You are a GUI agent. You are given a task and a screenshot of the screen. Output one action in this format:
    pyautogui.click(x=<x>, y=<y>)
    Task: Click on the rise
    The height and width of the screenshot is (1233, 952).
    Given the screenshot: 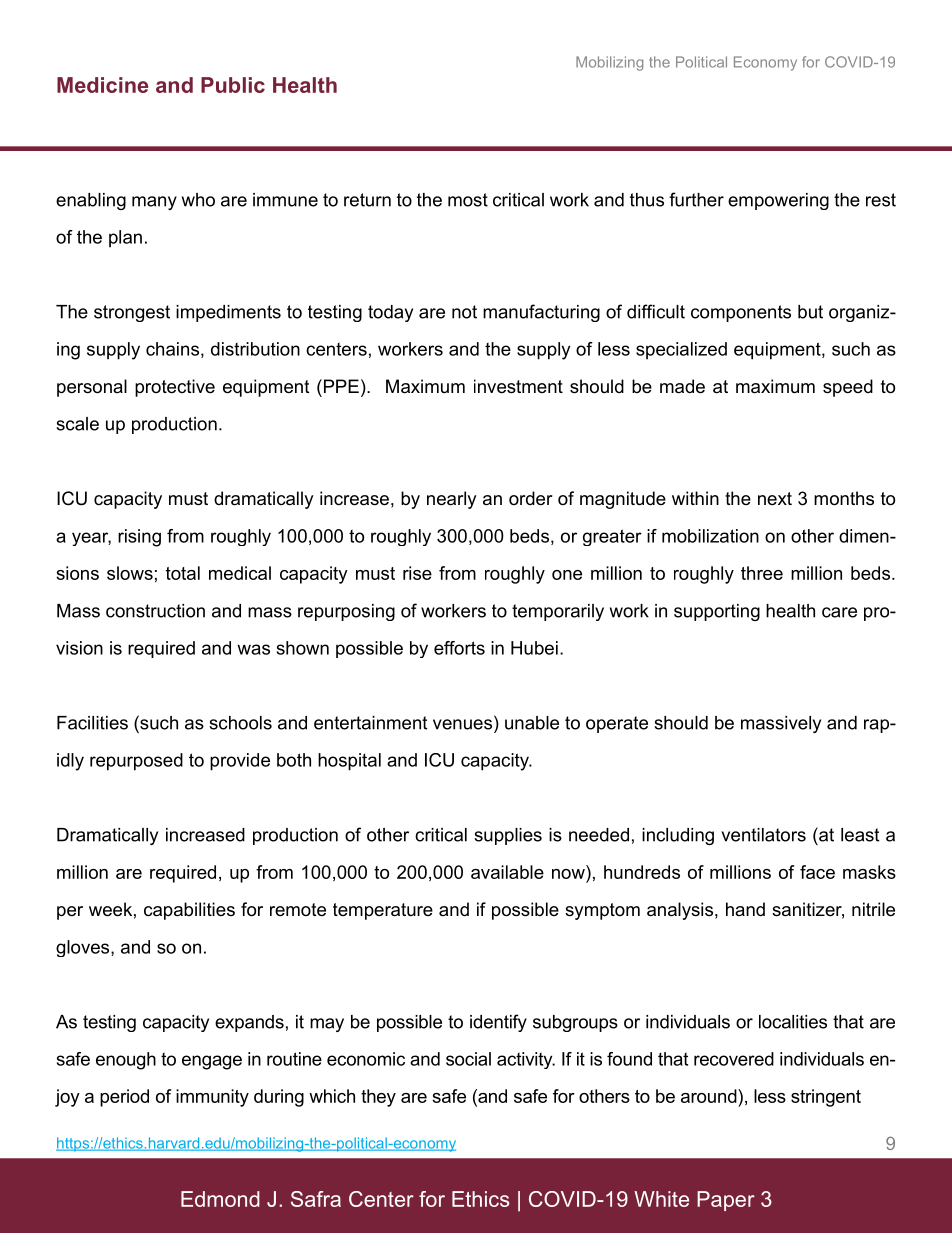 What is the action you would take?
    pyautogui.click(x=417, y=573)
